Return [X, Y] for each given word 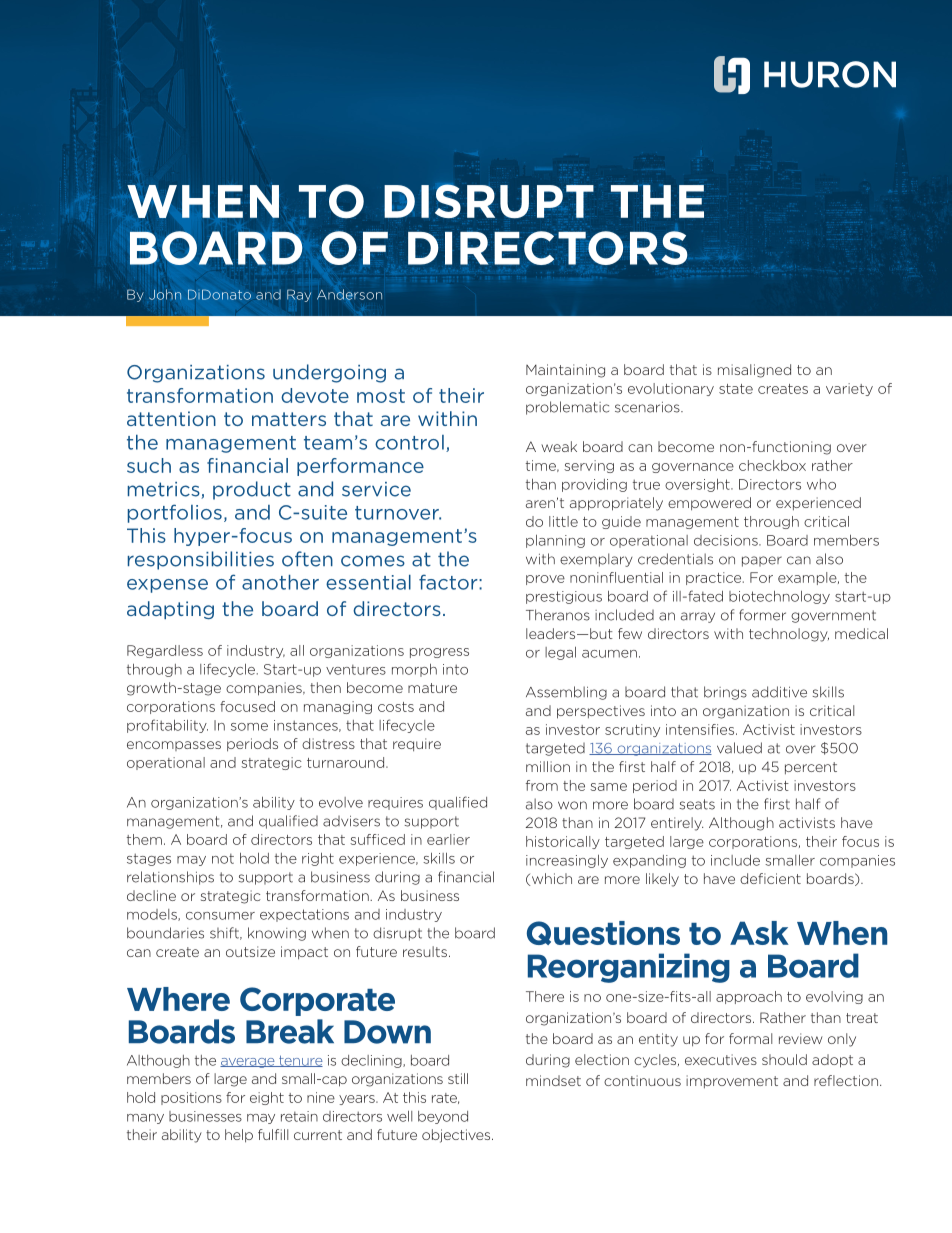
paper [762, 561]
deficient [770, 878]
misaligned [754, 371]
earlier [448, 839]
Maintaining [565, 371]
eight [267, 1098]
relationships [170, 878]
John [165, 294]
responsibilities [201, 560]
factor [449, 582]
